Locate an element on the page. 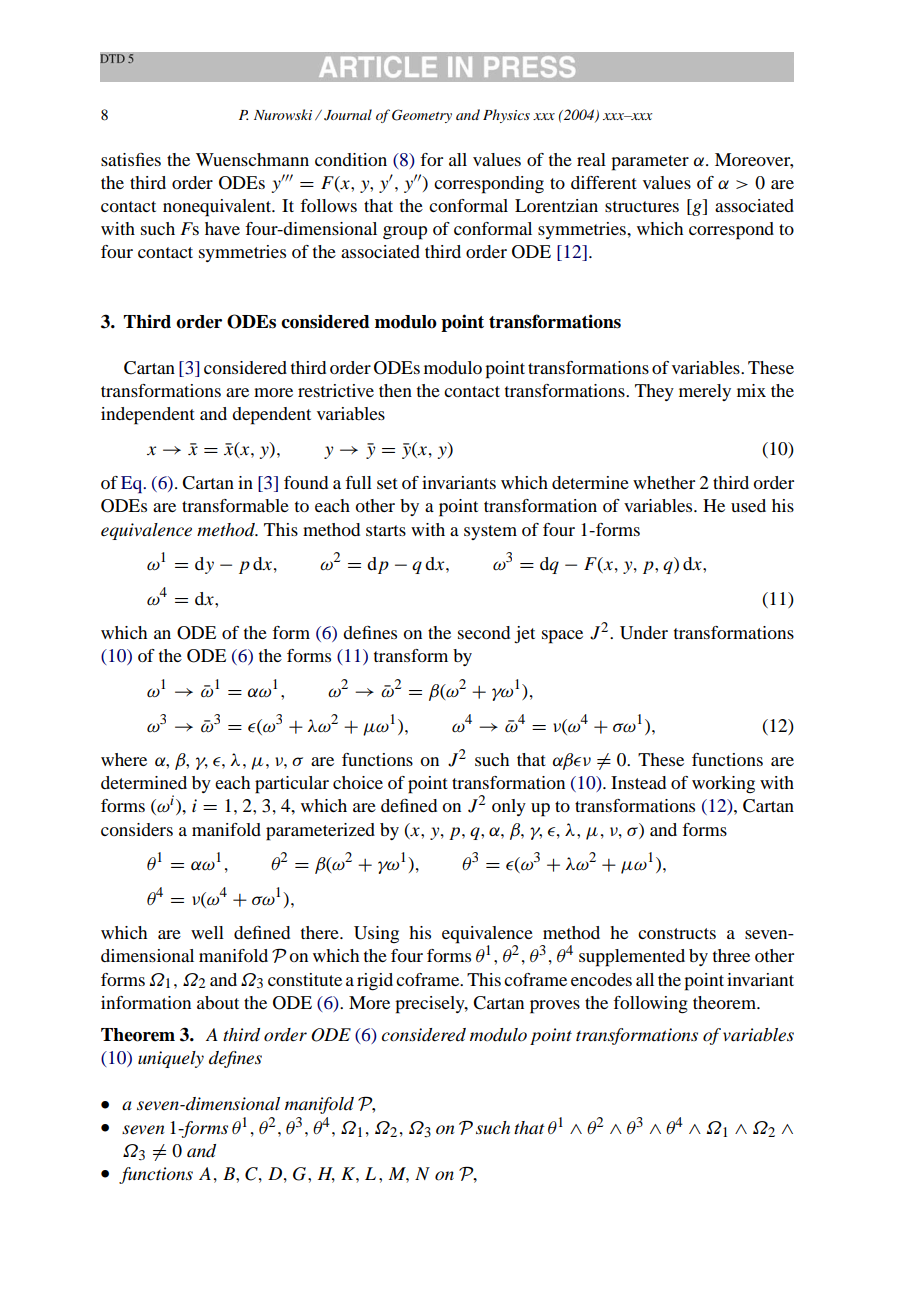  then is located at coordinates (395, 390).
